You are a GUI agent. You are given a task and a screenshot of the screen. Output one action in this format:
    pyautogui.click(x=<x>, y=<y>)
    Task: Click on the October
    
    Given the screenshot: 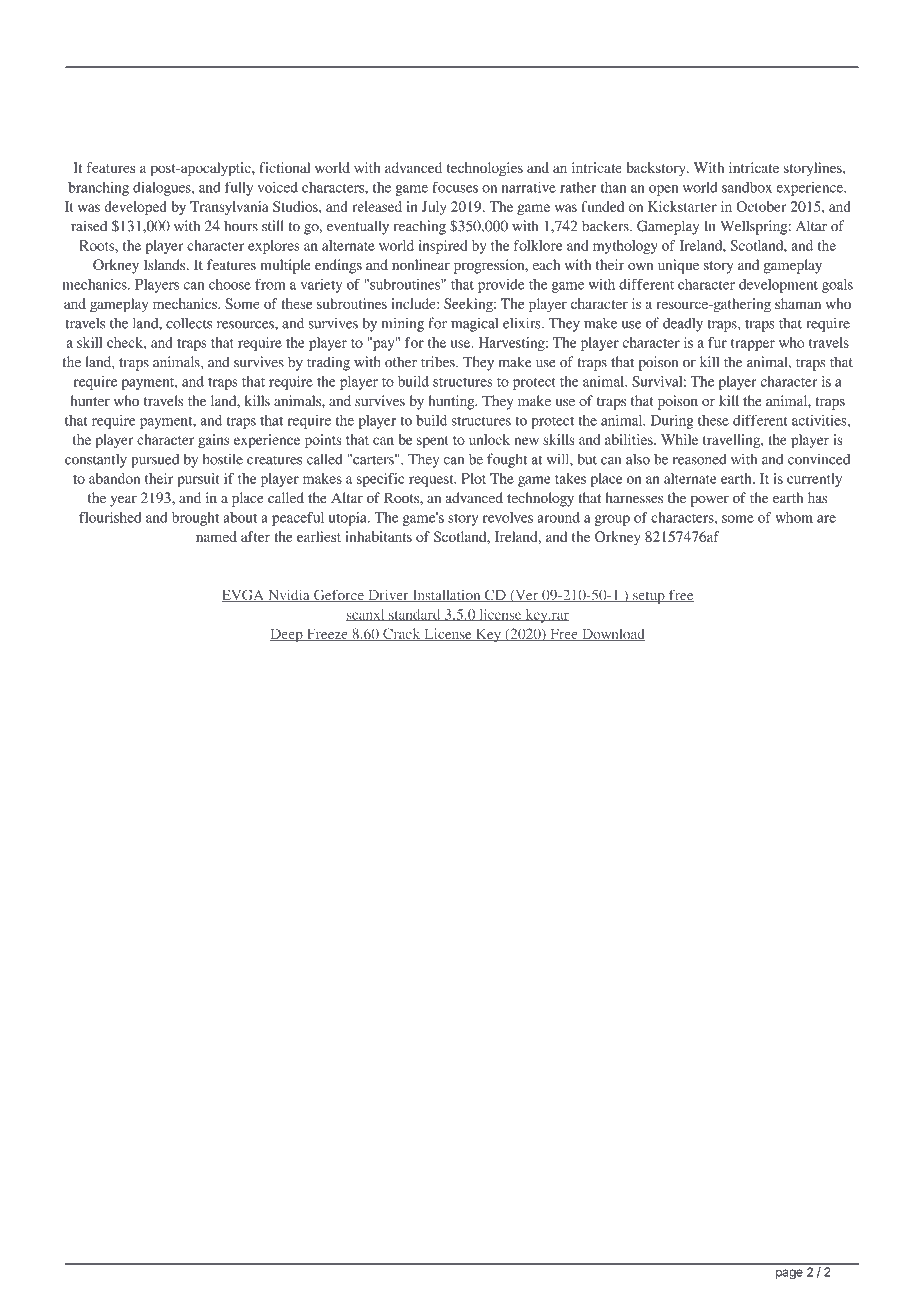 What is the action you would take?
    pyautogui.click(x=762, y=206)
